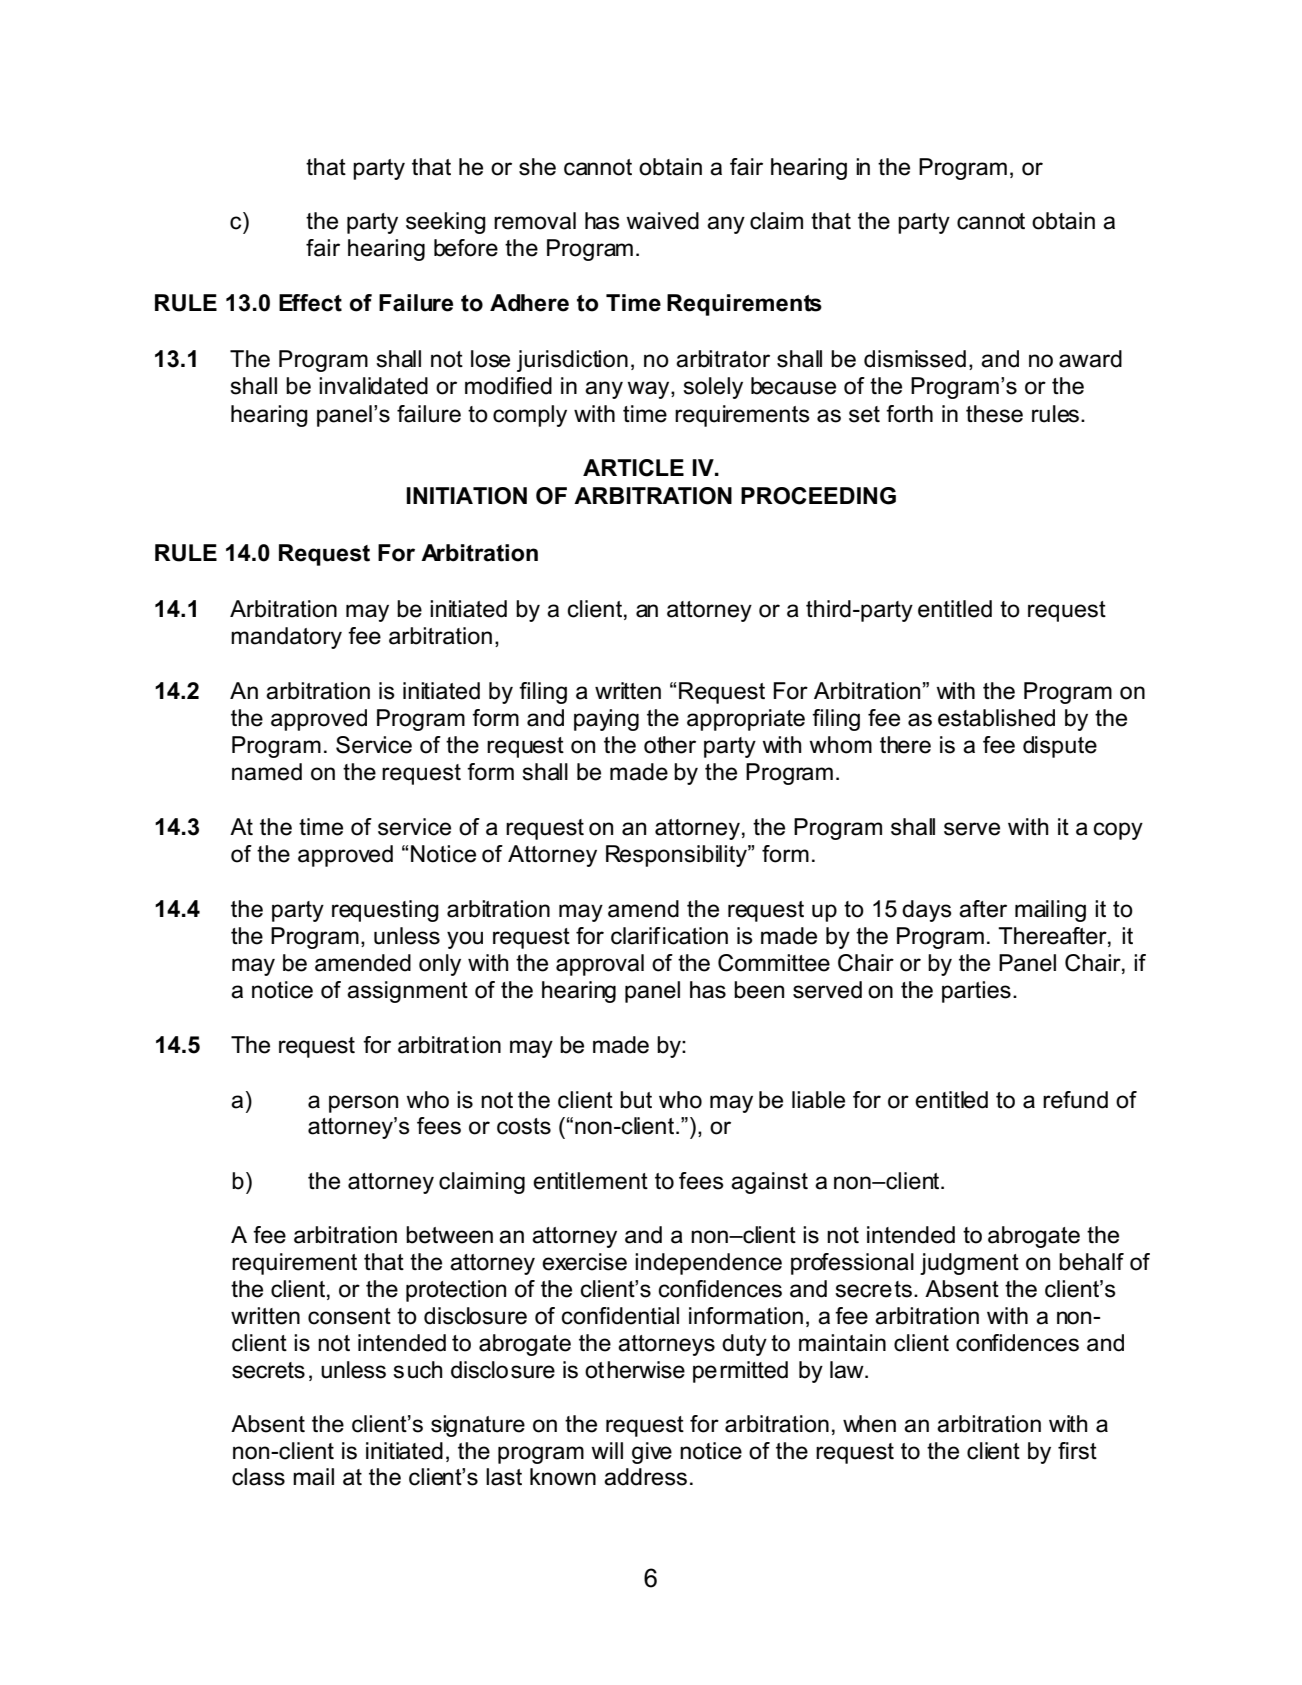  Describe the element at coordinates (669, 936) in the document. I see `clarification` at that location.
